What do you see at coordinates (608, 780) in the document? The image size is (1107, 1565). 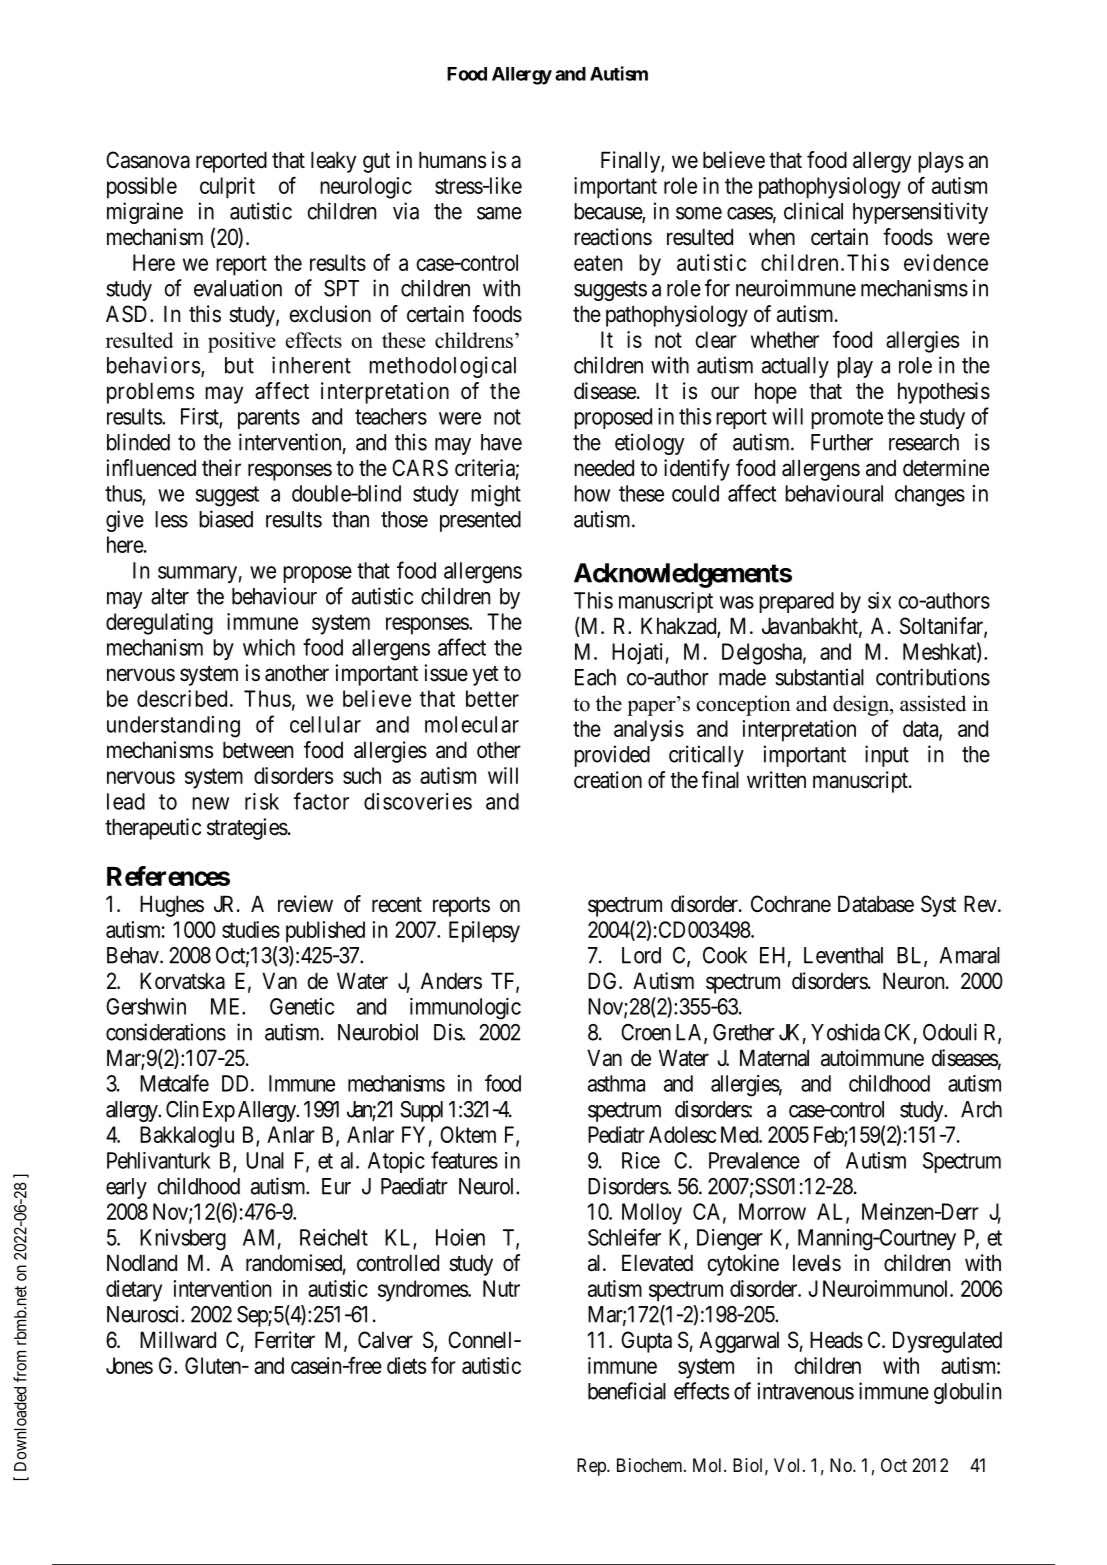 I see `creation` at bounding box center [608, 780].
